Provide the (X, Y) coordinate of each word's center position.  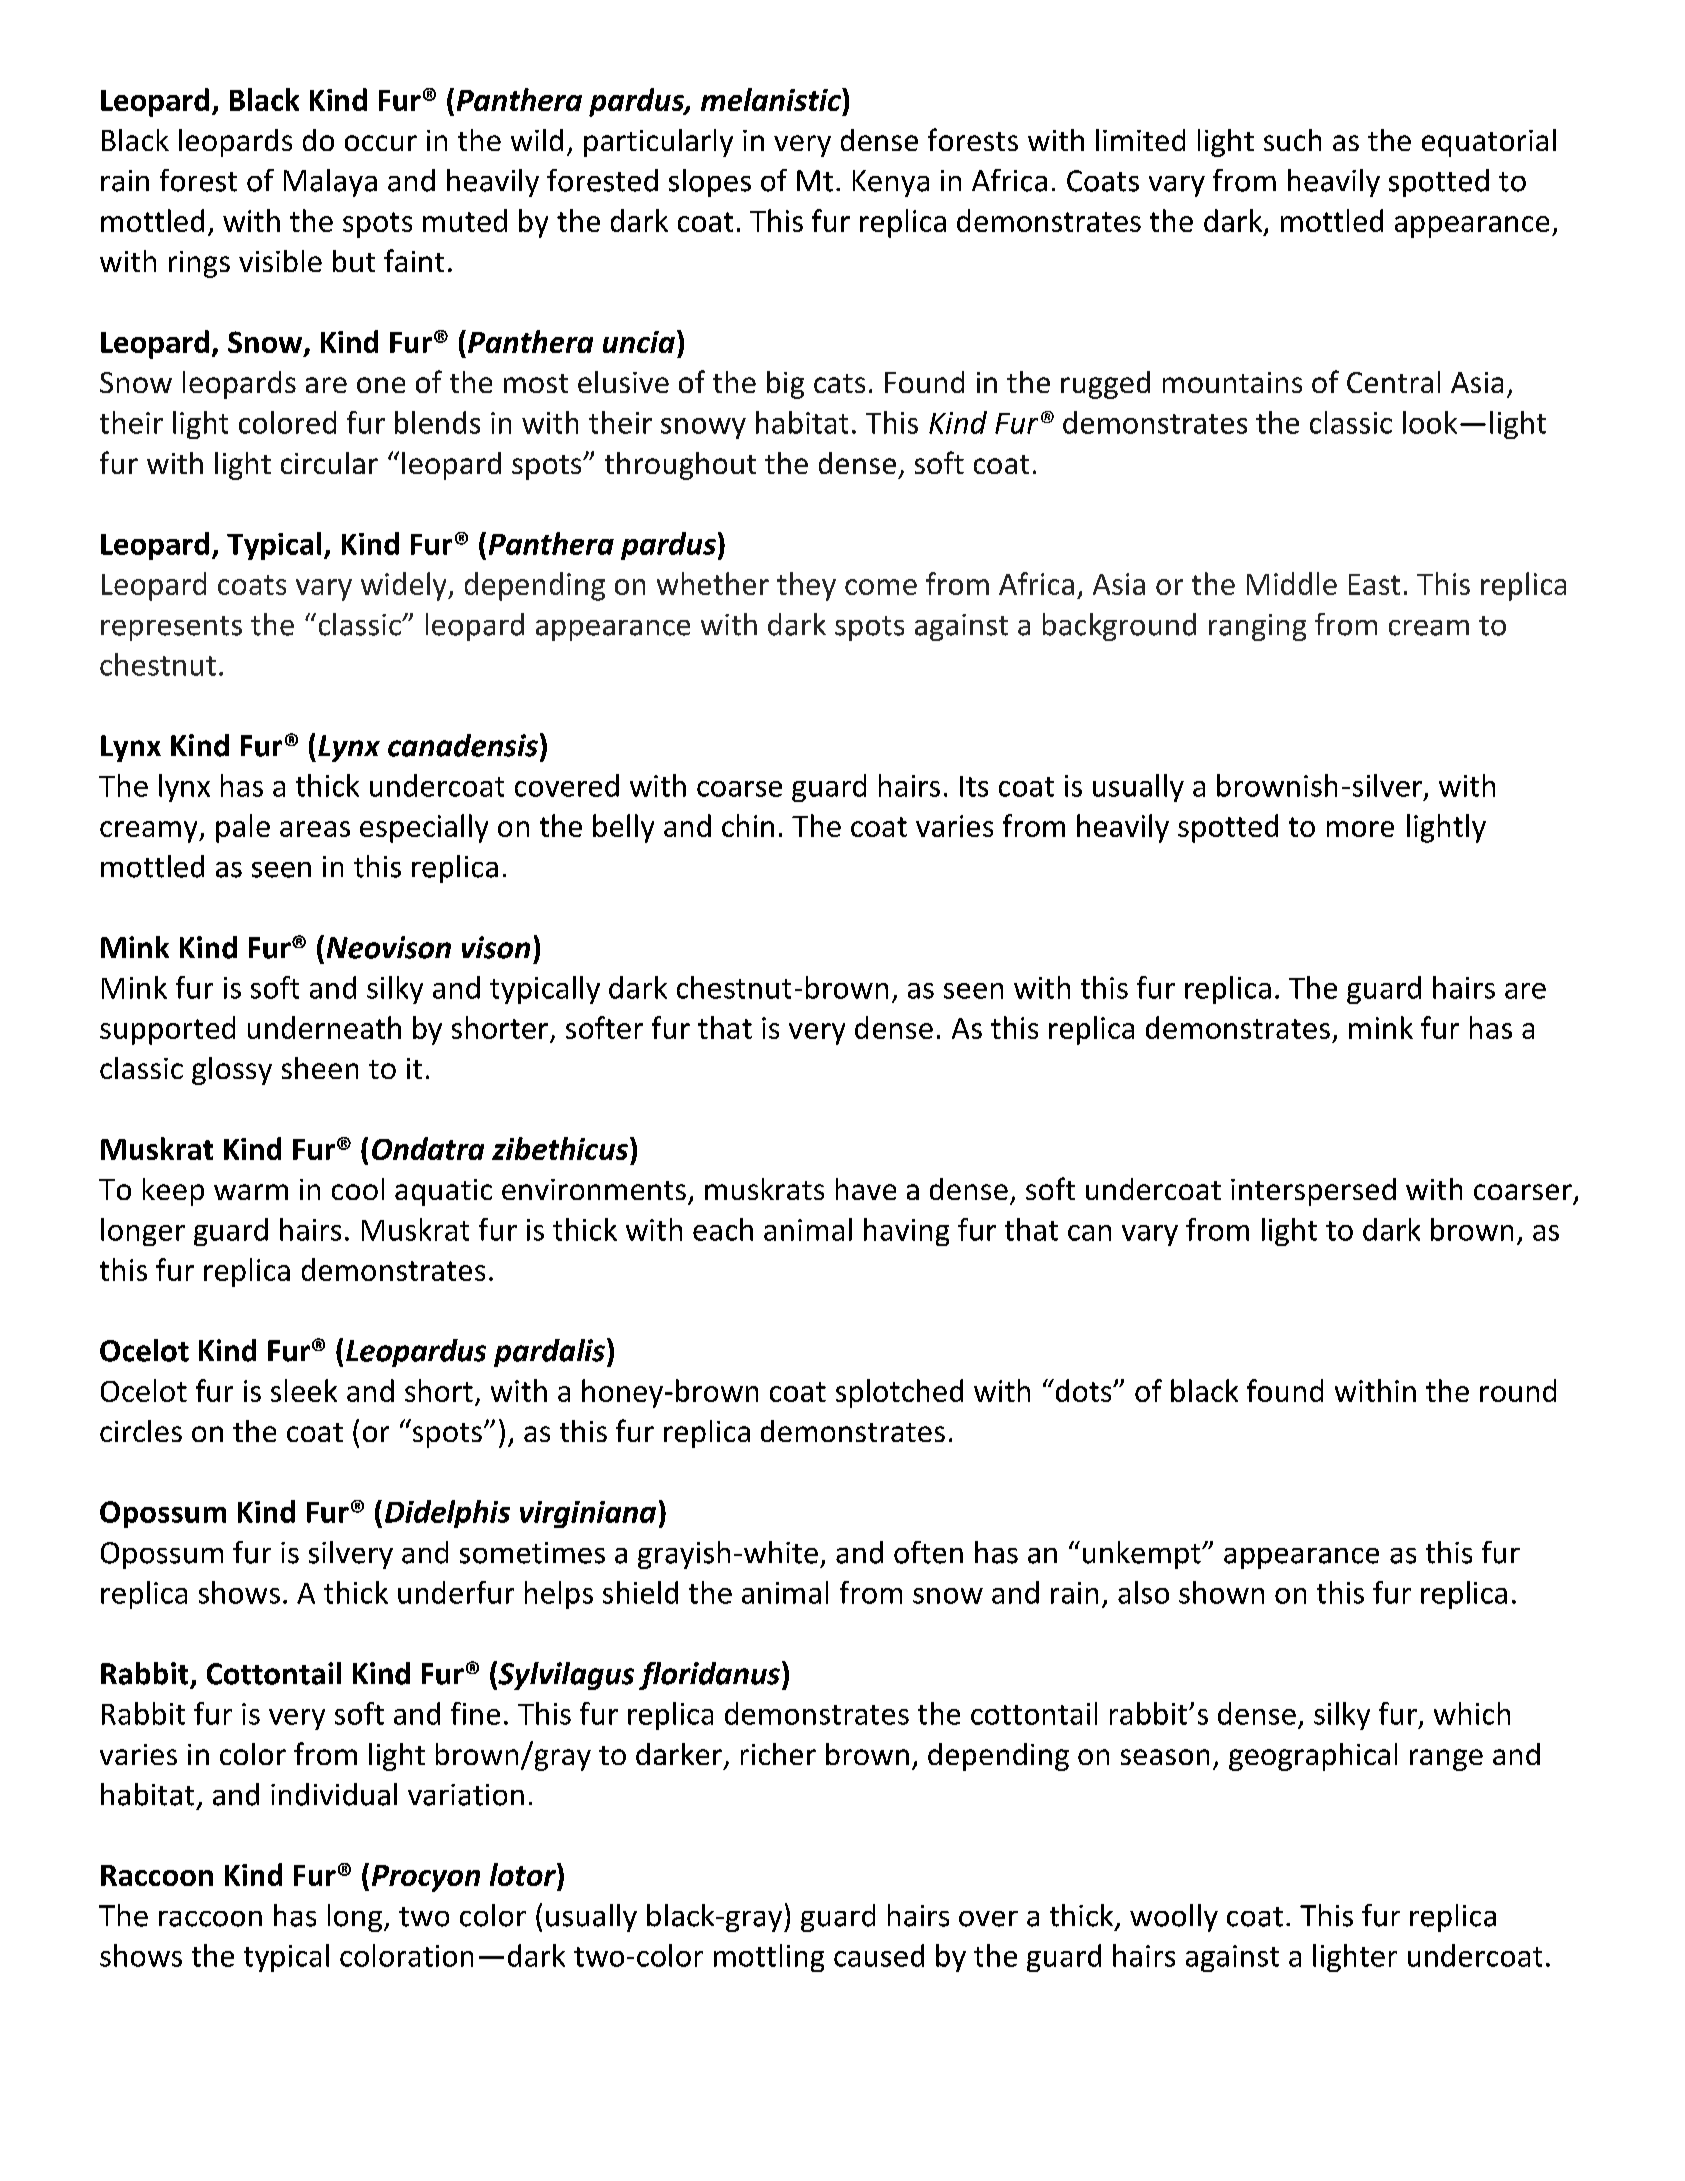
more (1360, 829)
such (1292, 140)
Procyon (426, 1878)
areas (315, 829)
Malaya (330, 183)
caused (879, 1955)
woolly (1174, 1918)
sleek (304, 1390)
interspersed (1313, 1192)
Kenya (891, 183)
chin (748, 825)
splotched (899, 1393)
